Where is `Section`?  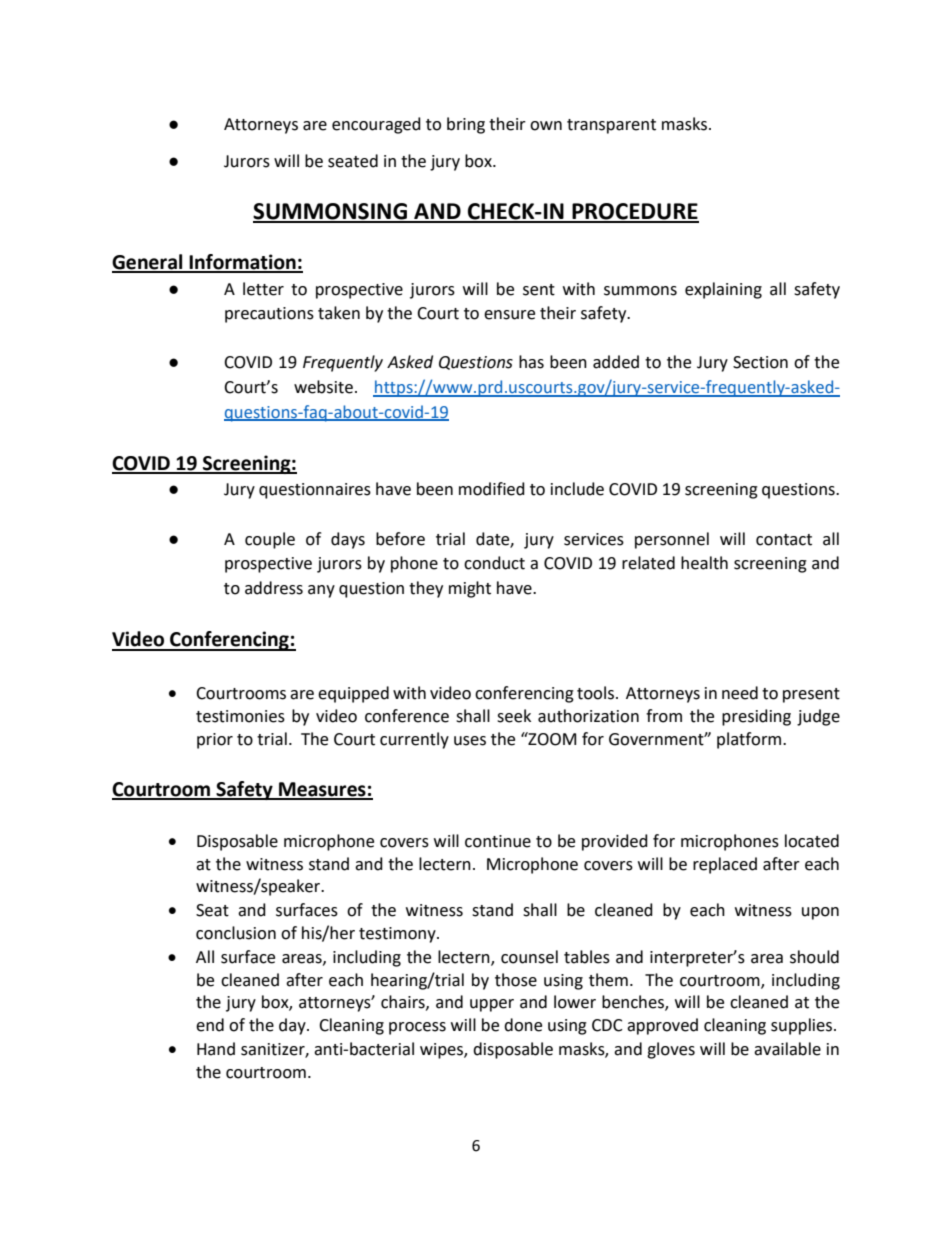 Section is located at coordinates (760, 362).
